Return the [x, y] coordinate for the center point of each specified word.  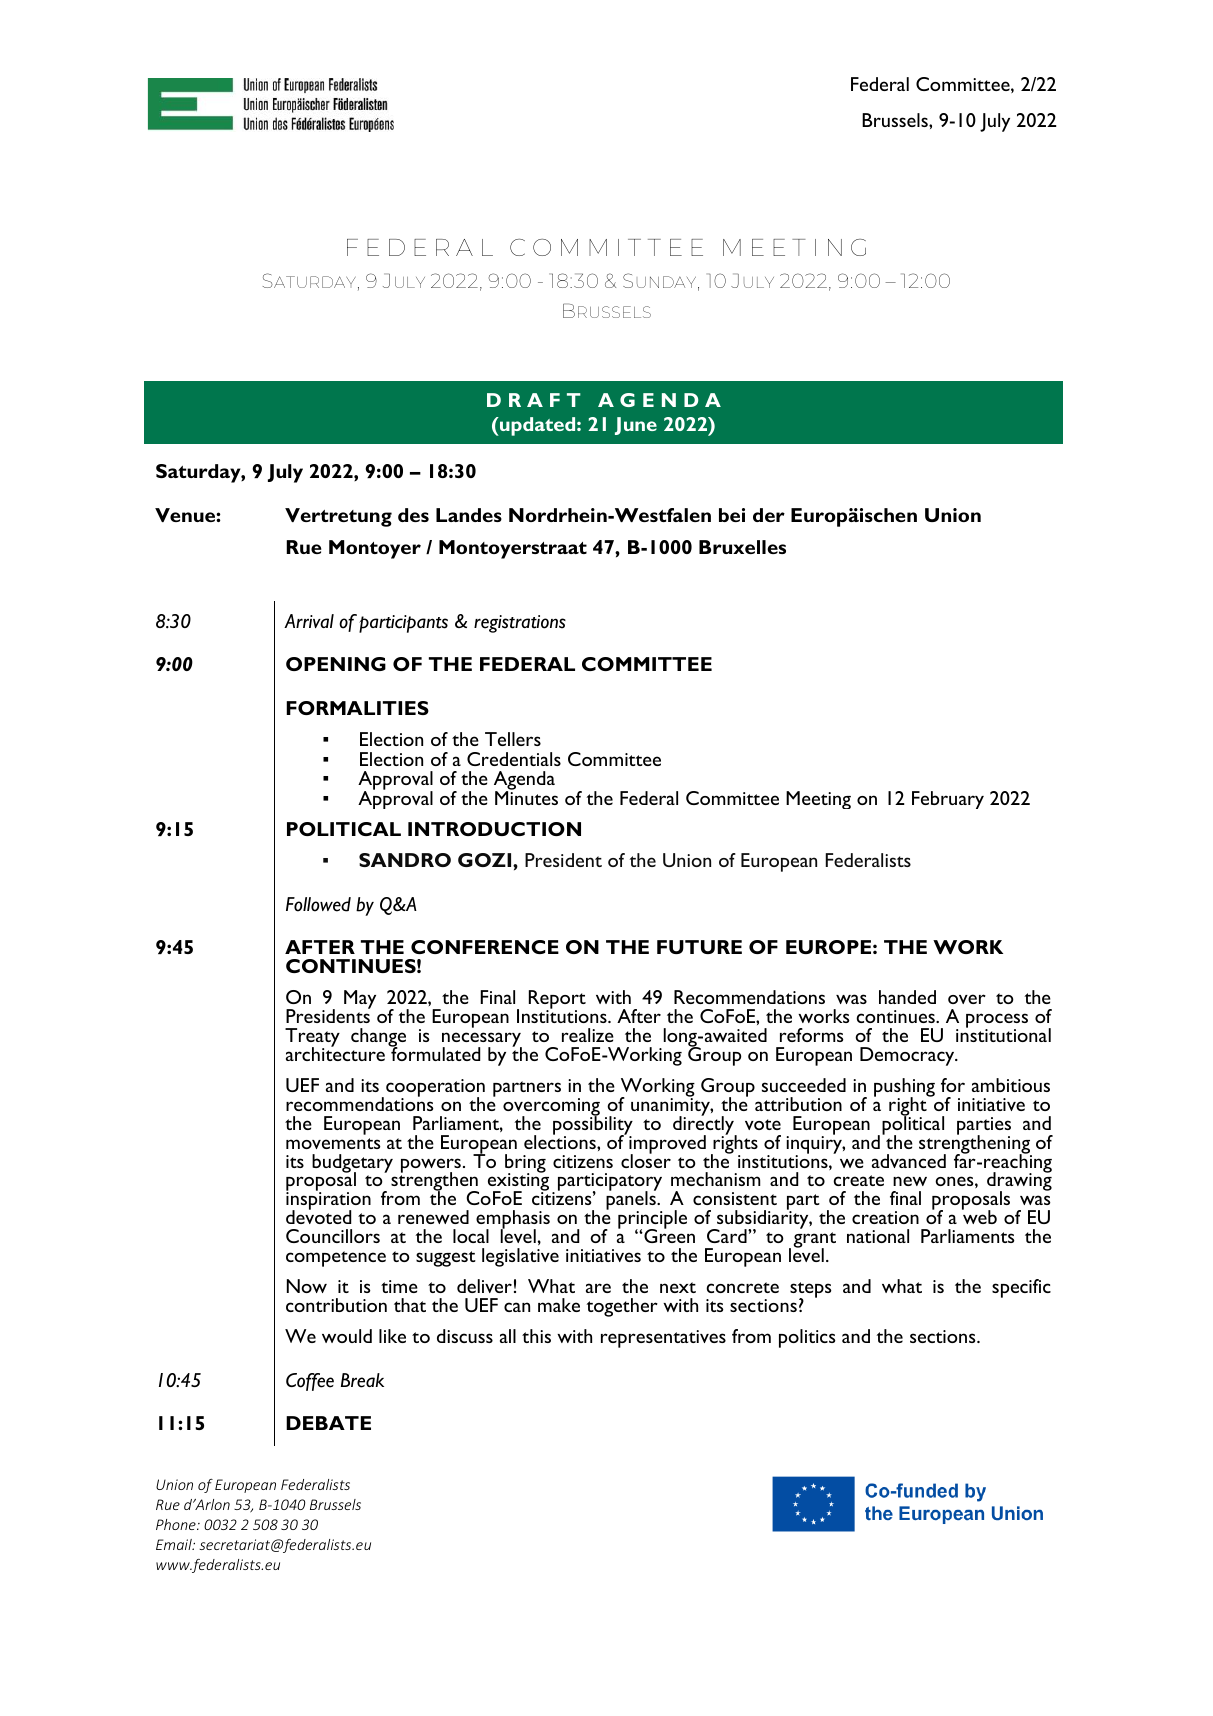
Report [557, 1001]
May [360, 999]
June [636, 426]
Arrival [309, 621]
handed [907, 997]
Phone [177, 1524]
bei [732, 515]
